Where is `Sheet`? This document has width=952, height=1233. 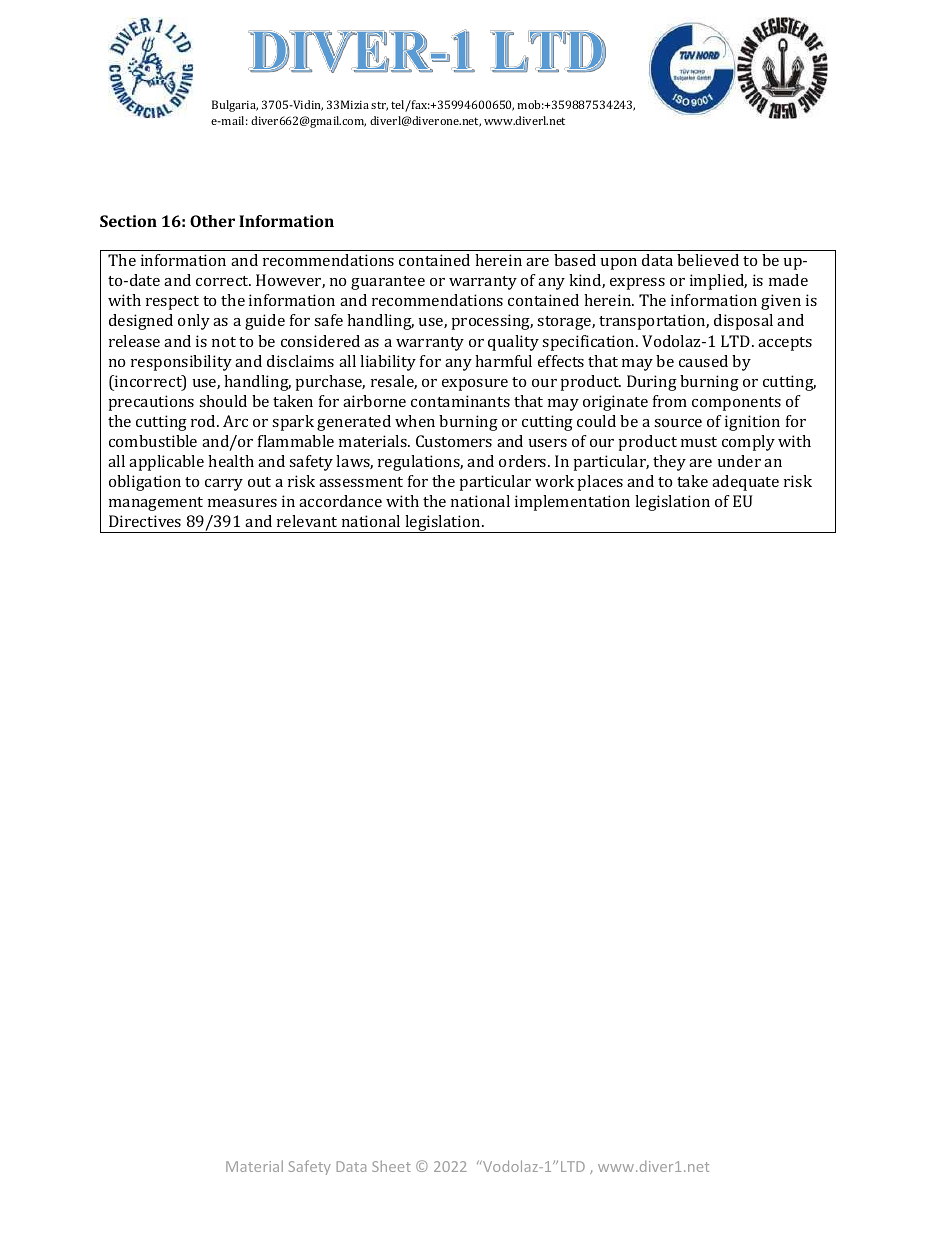
Sheet is located at coordinates (391, 1166).
